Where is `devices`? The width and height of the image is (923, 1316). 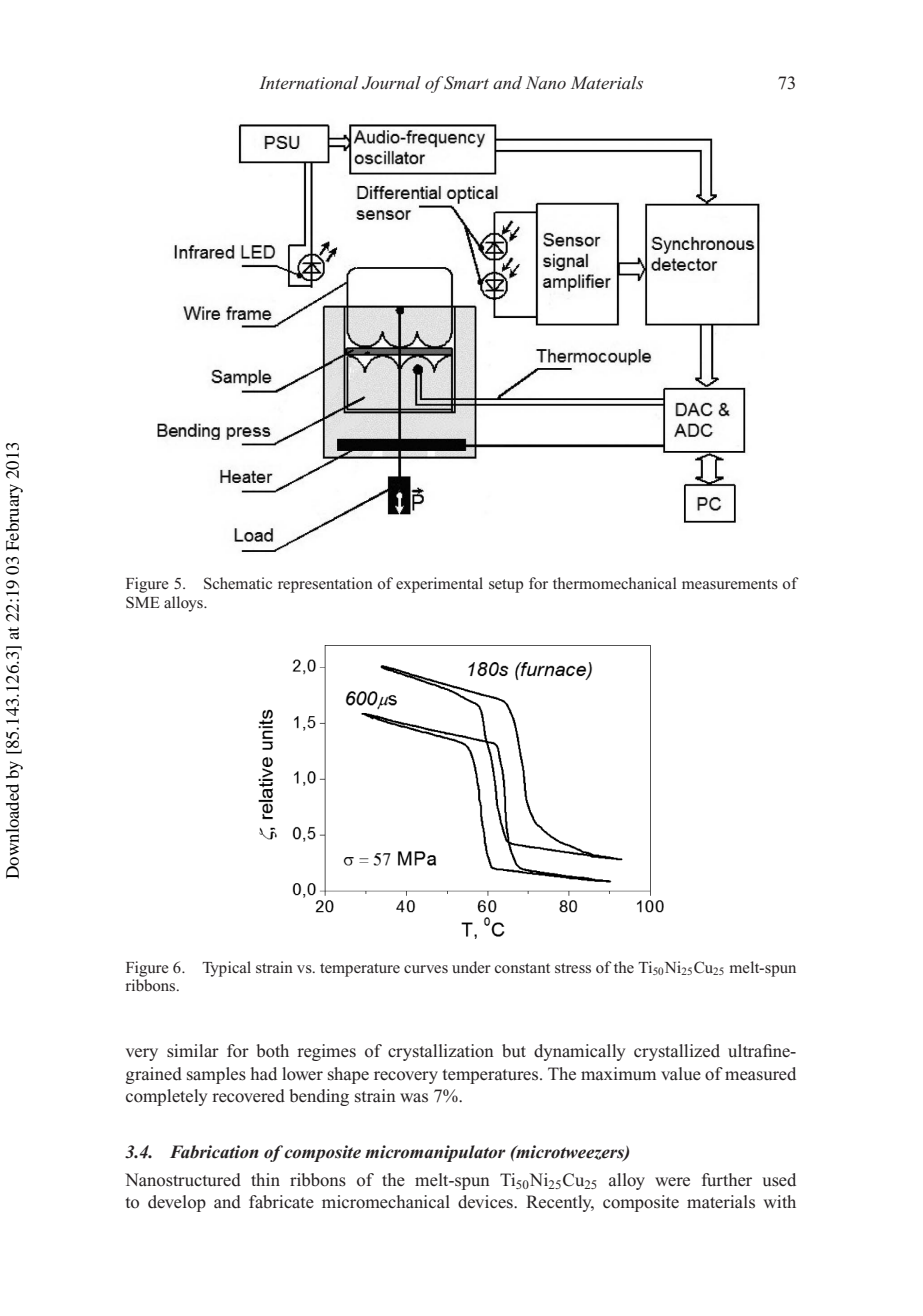 devices is located at coordinates (486, 1202).
